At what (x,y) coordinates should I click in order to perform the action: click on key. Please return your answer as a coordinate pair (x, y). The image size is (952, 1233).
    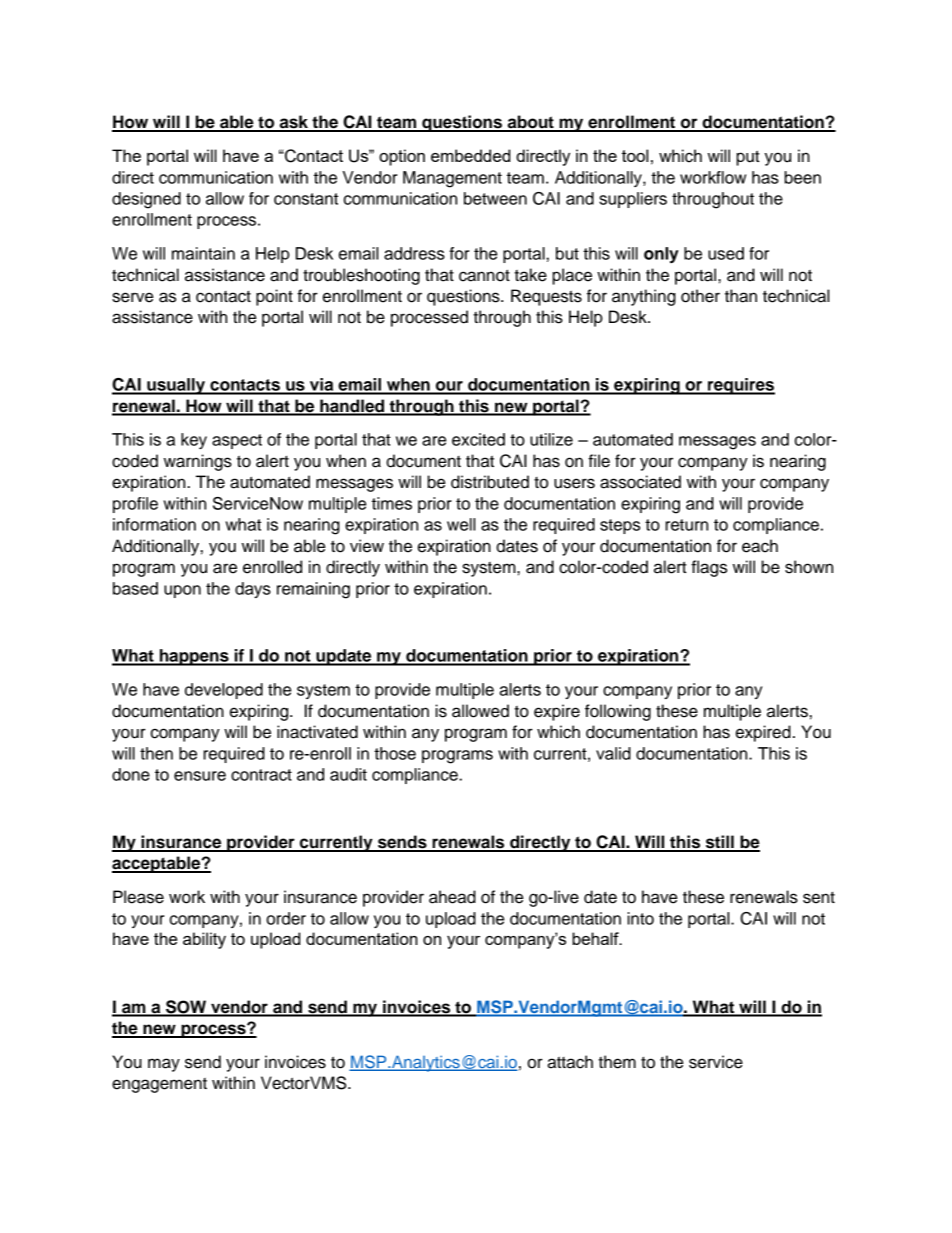
    Looking at the image, I should click on (194, 441).
